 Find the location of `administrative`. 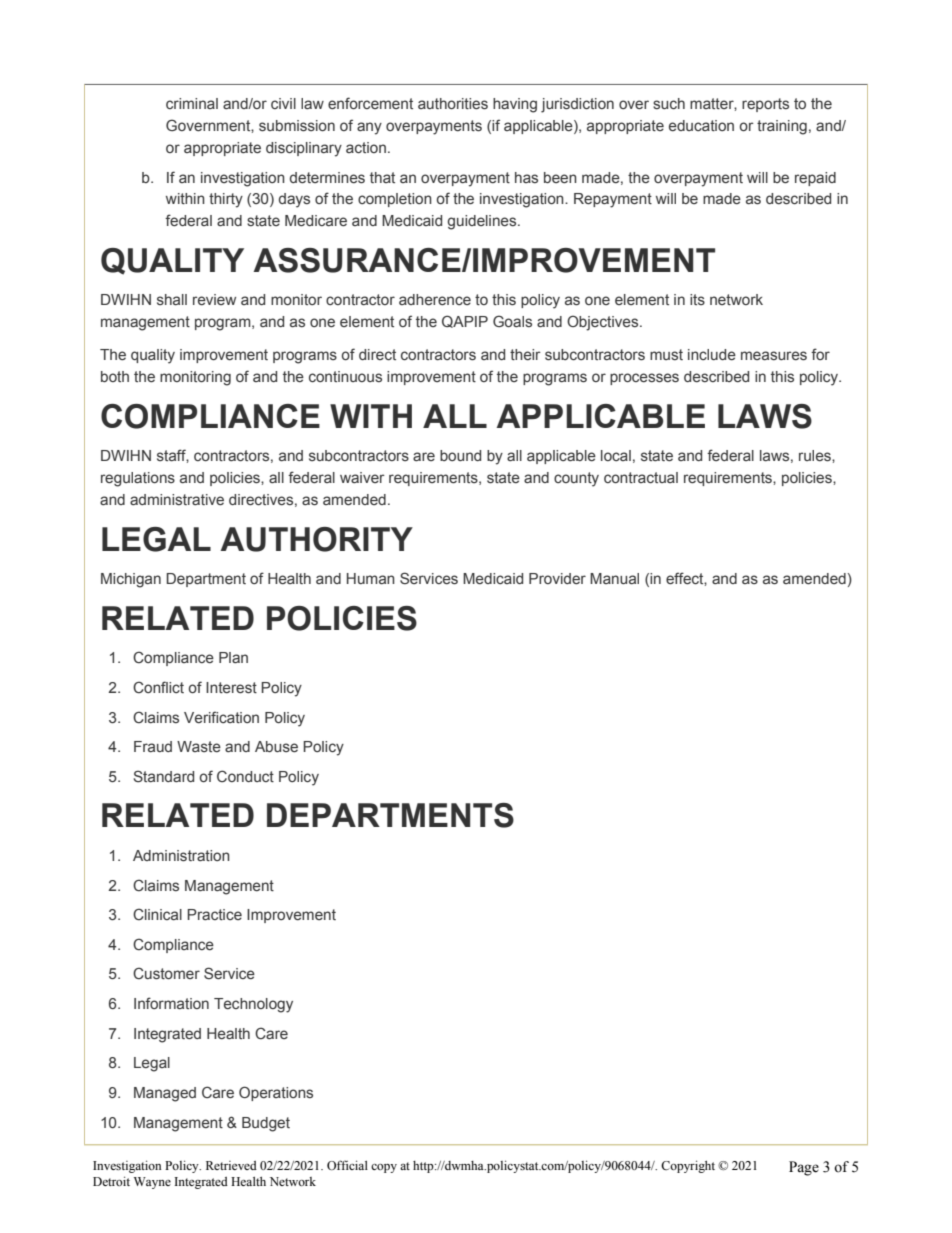

administrative is located at coordinates (177, 499).
